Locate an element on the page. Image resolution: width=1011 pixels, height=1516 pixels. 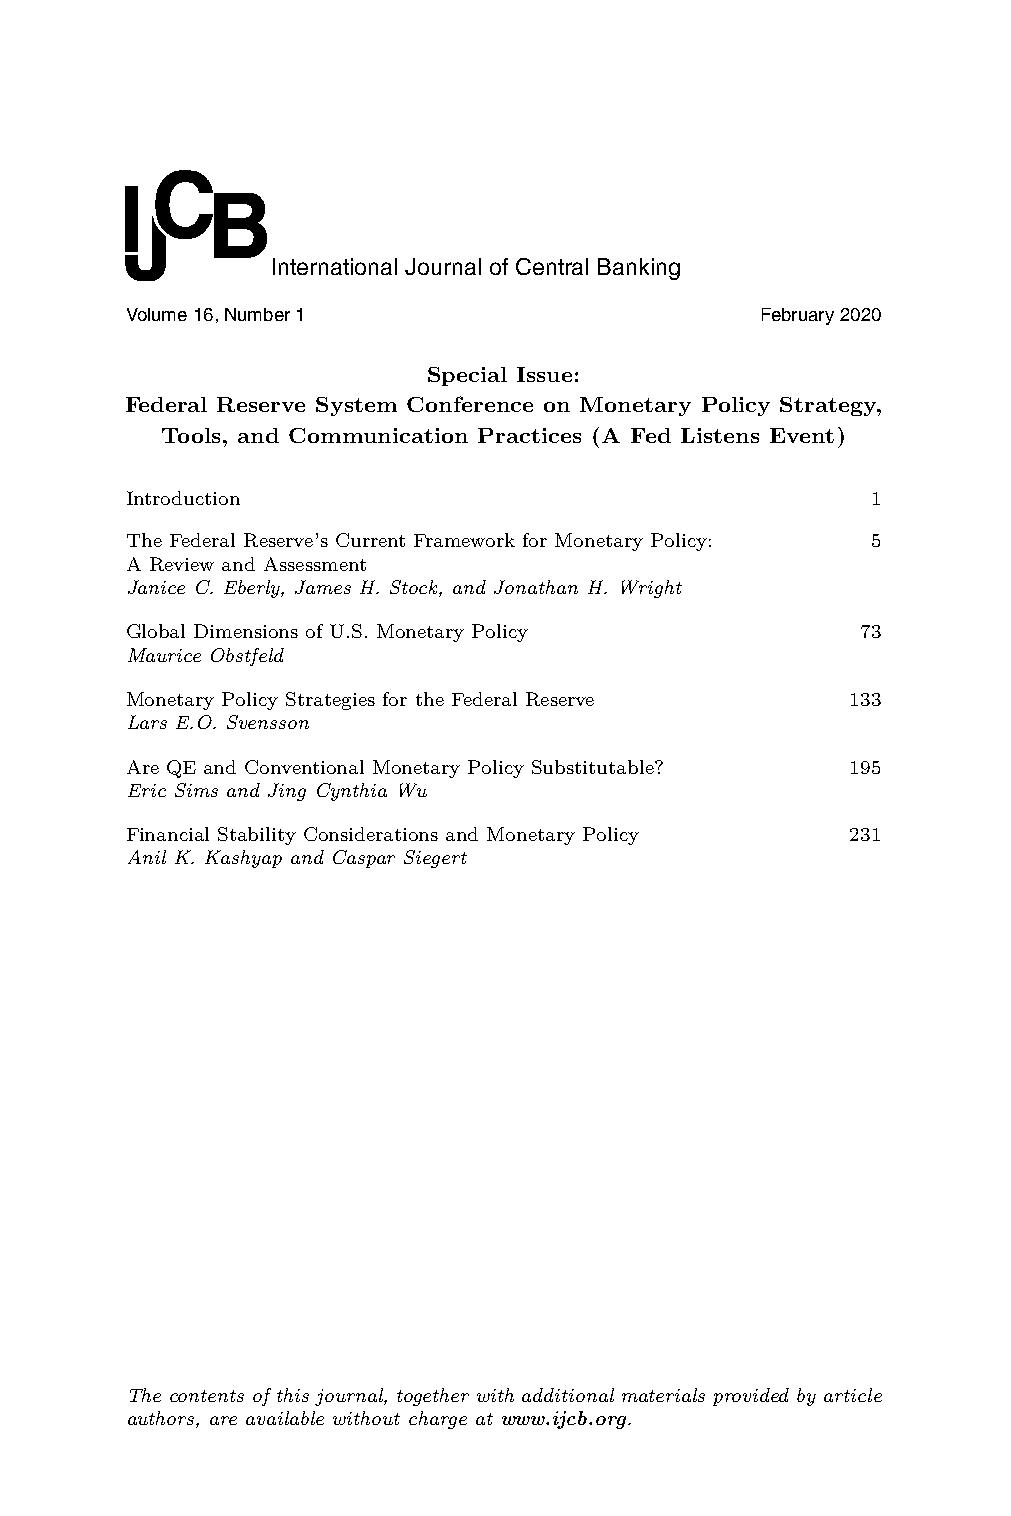
Considerations is located at coordinates (371, 834).
